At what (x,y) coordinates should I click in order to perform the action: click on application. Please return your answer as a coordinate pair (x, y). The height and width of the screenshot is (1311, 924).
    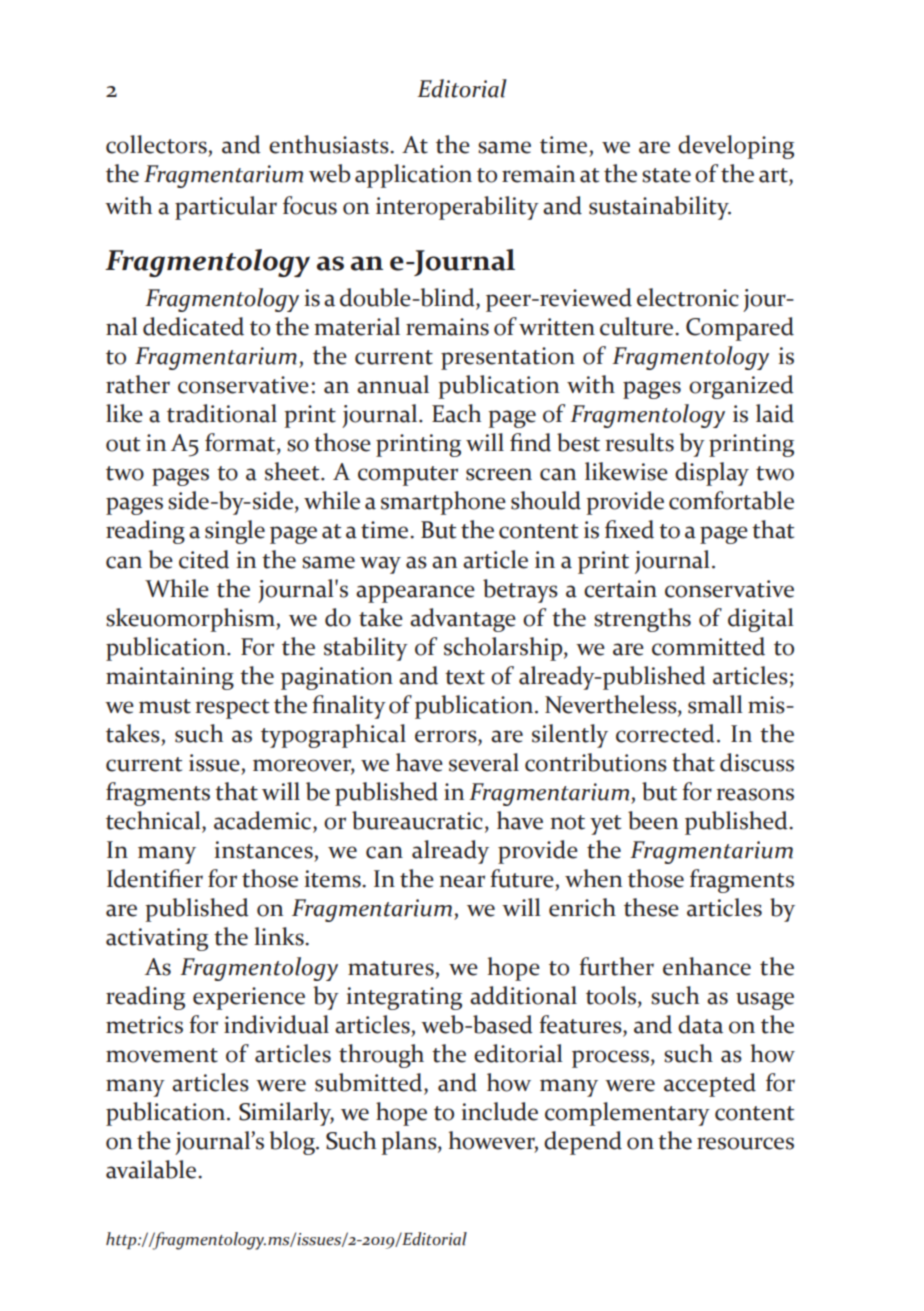
    Looking at the image, I should click on (413, 176).
